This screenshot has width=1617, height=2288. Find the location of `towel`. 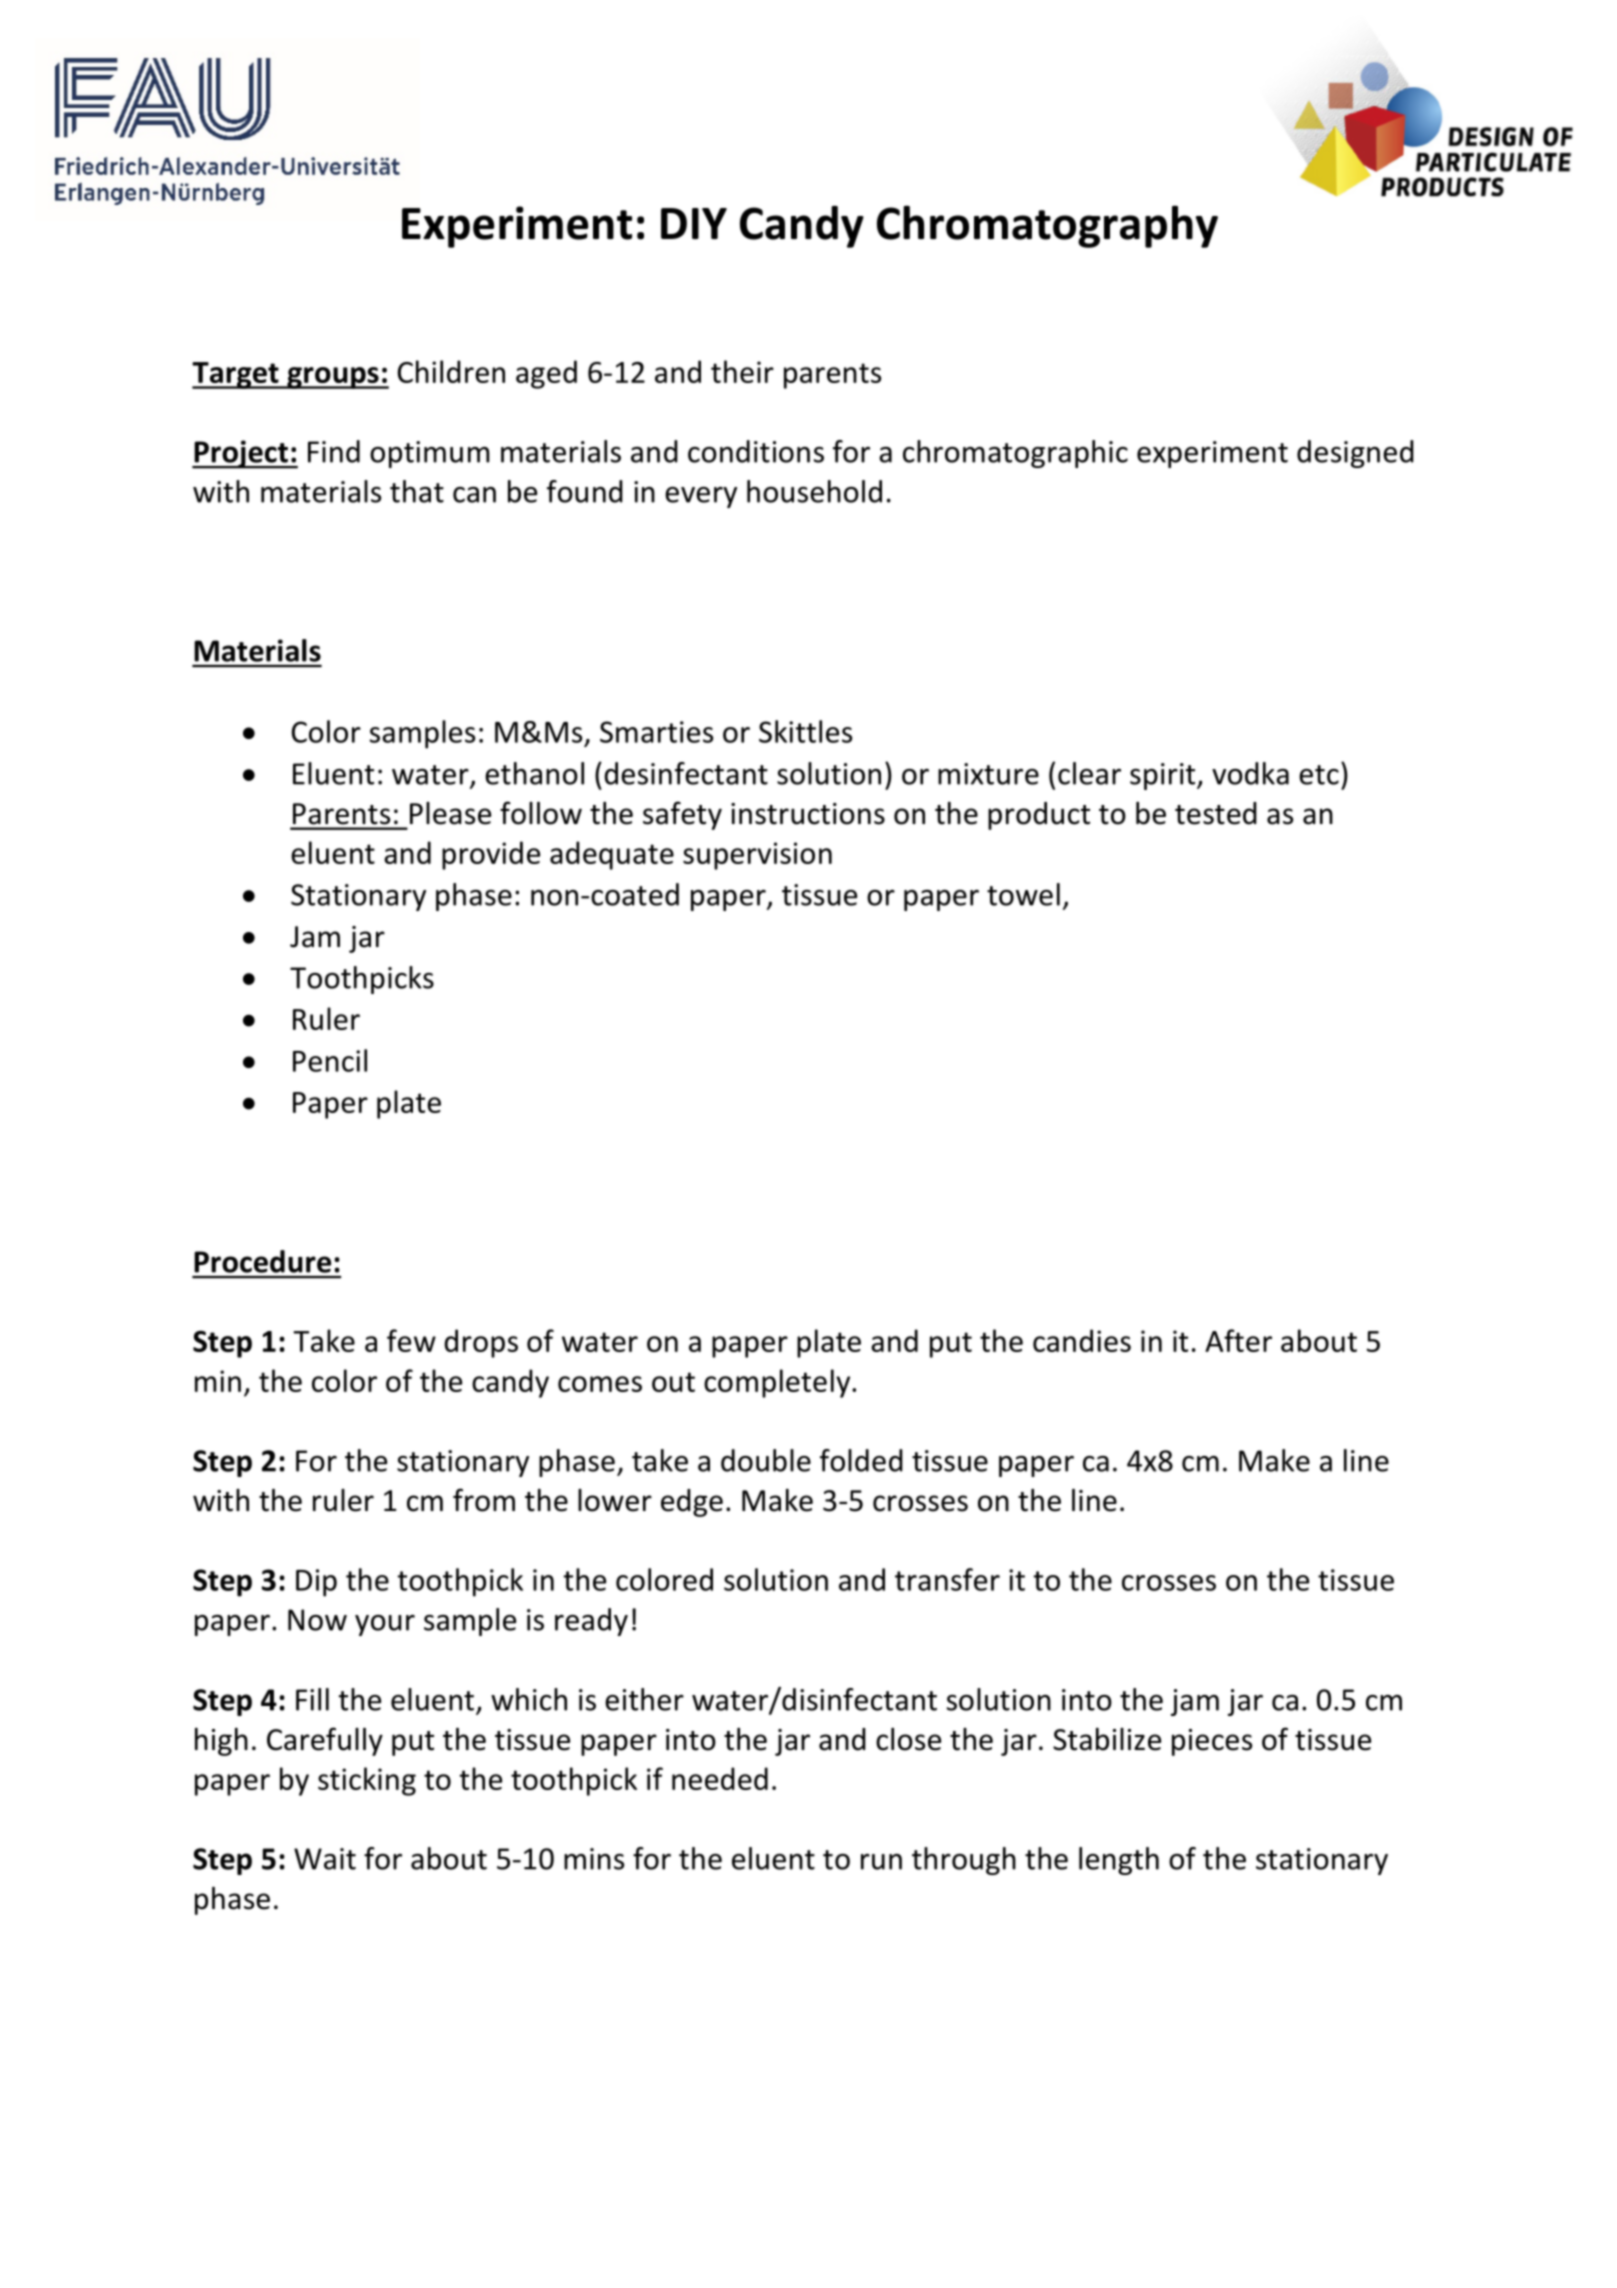

towel is located at coordinates (1023, 894).
